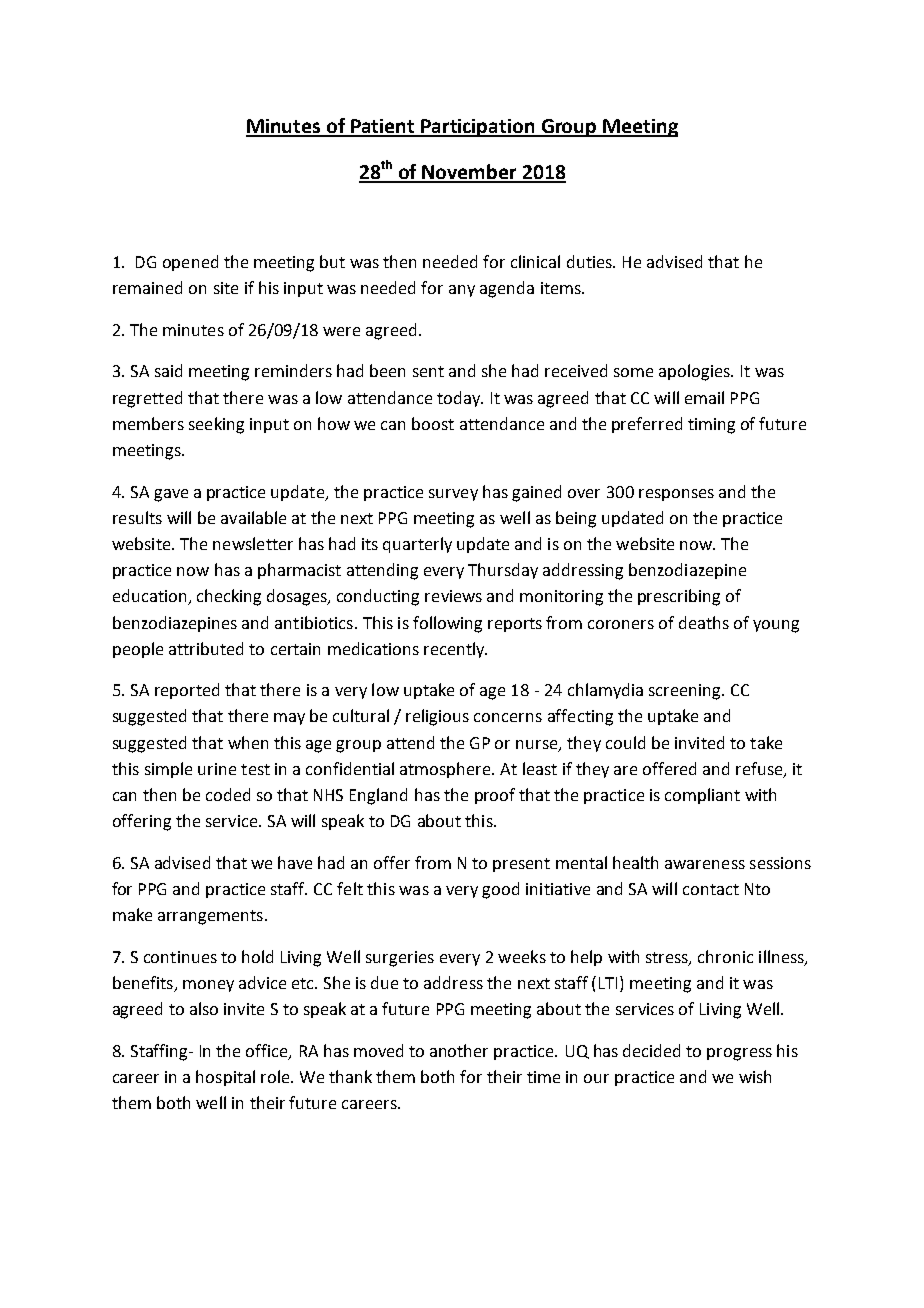 The height and width of the screenshot is (1308, 924). What do you see at coordinates (229, 597) in the screenshot?
I see `checking` at bounding box center [229, 597].
